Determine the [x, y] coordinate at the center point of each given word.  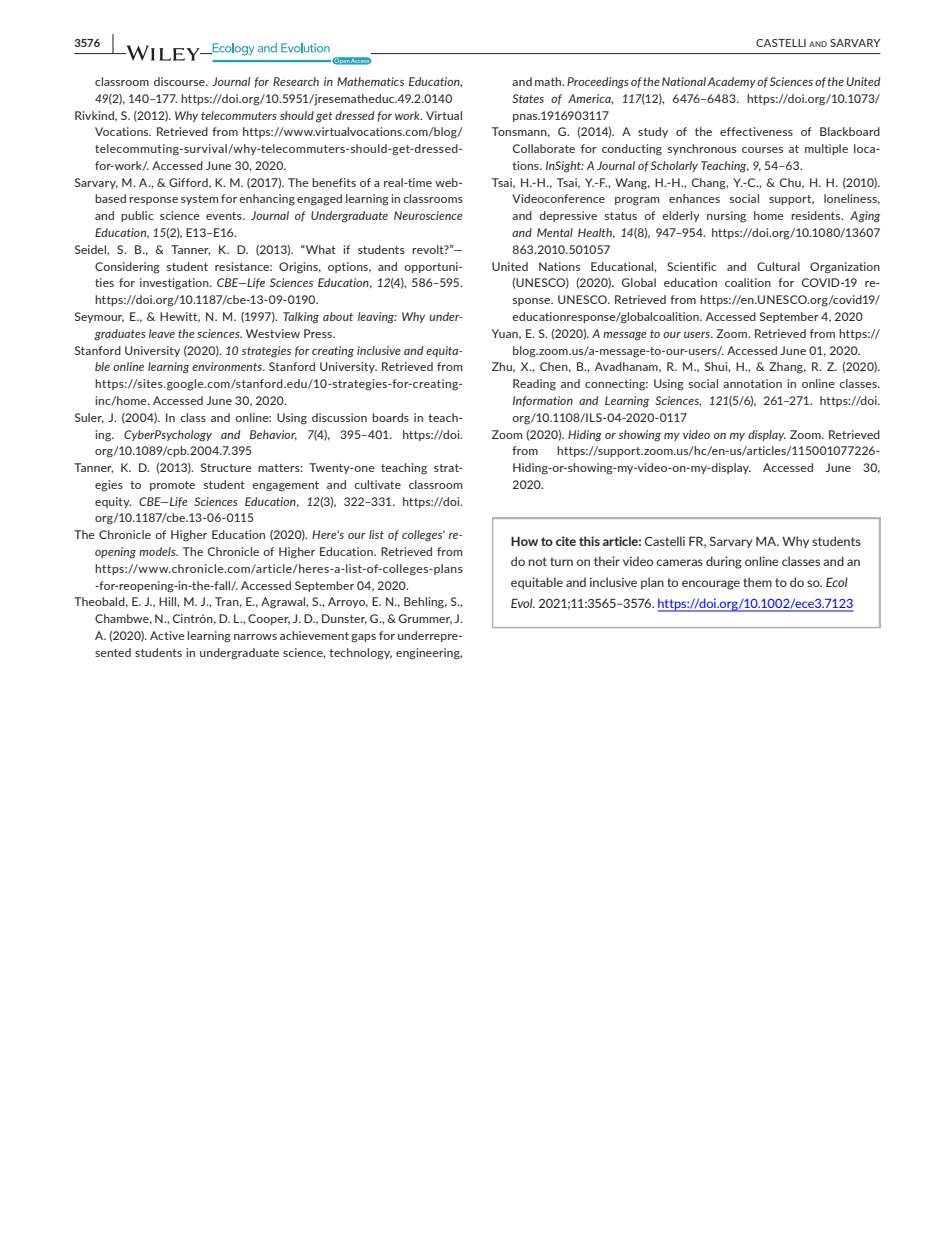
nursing [726, 217]
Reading [534, 385]
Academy [731, 82]
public [137, 216]
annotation [752, 383]
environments [228, 366]
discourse [180, 81]
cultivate [377, 484]
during [724, 562]
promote [172, 486]
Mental [555, 232]
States [528, 98]
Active [167, 635]
